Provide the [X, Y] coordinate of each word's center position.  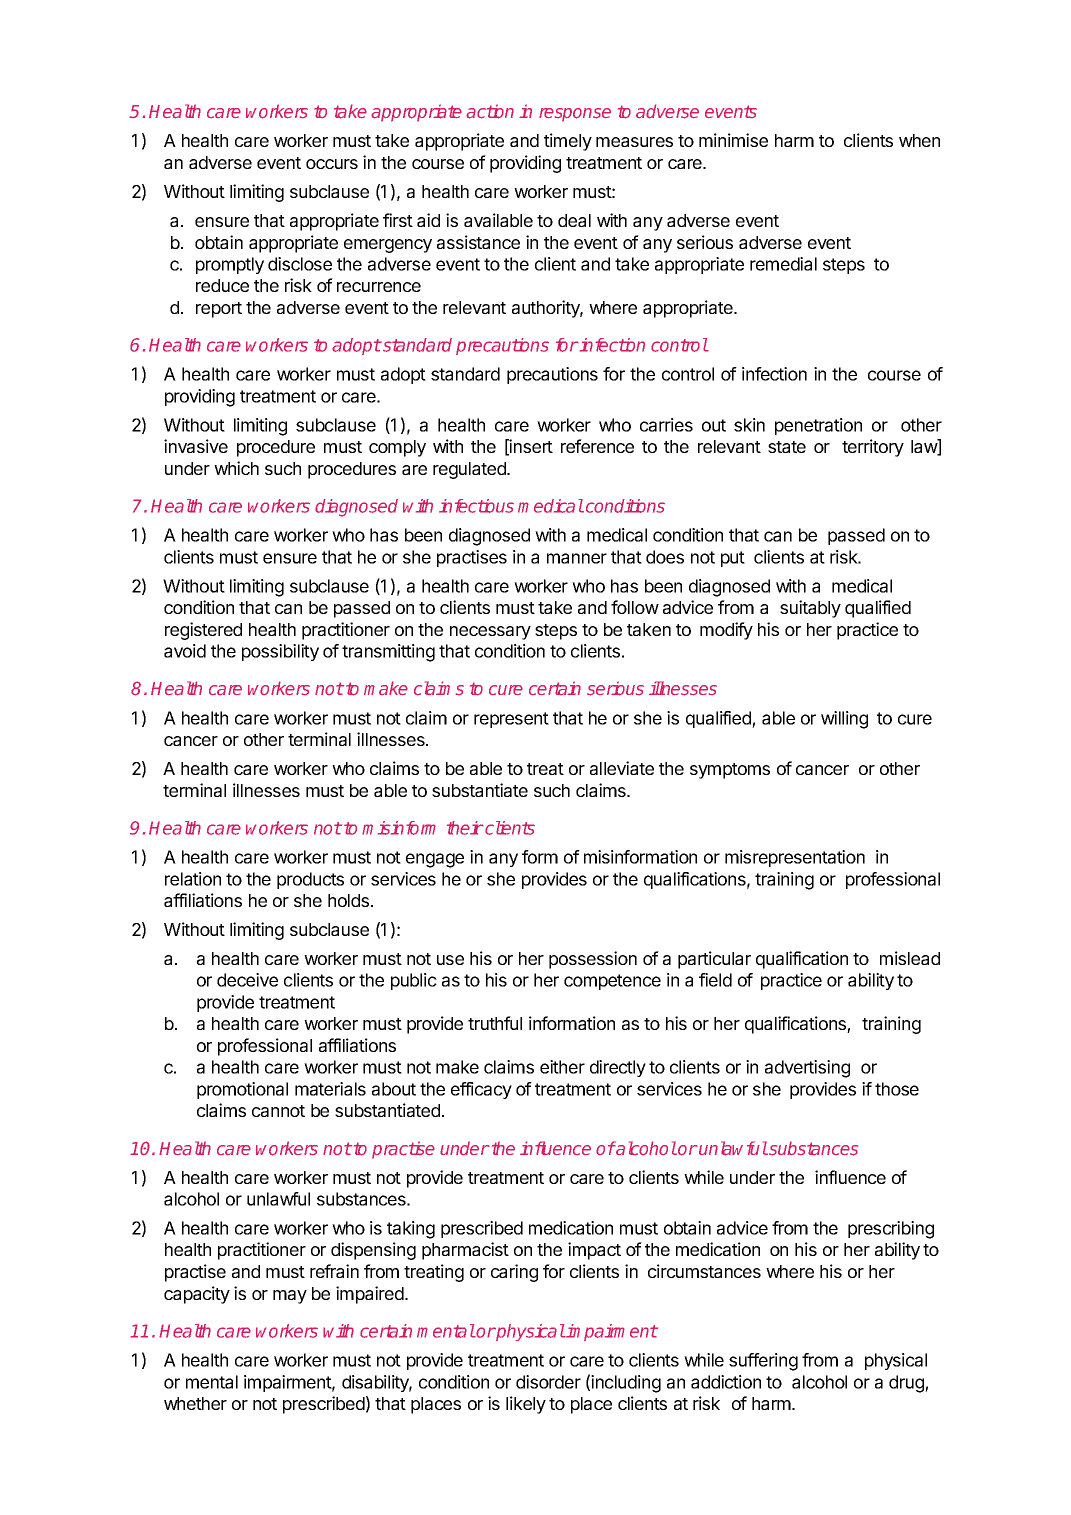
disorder [548, 1382]
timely [568, 142]
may [290, 1297]
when [919, 140]
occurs [332, 164]
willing [844, 720]
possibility [280, 652]
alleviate [622, 768]
